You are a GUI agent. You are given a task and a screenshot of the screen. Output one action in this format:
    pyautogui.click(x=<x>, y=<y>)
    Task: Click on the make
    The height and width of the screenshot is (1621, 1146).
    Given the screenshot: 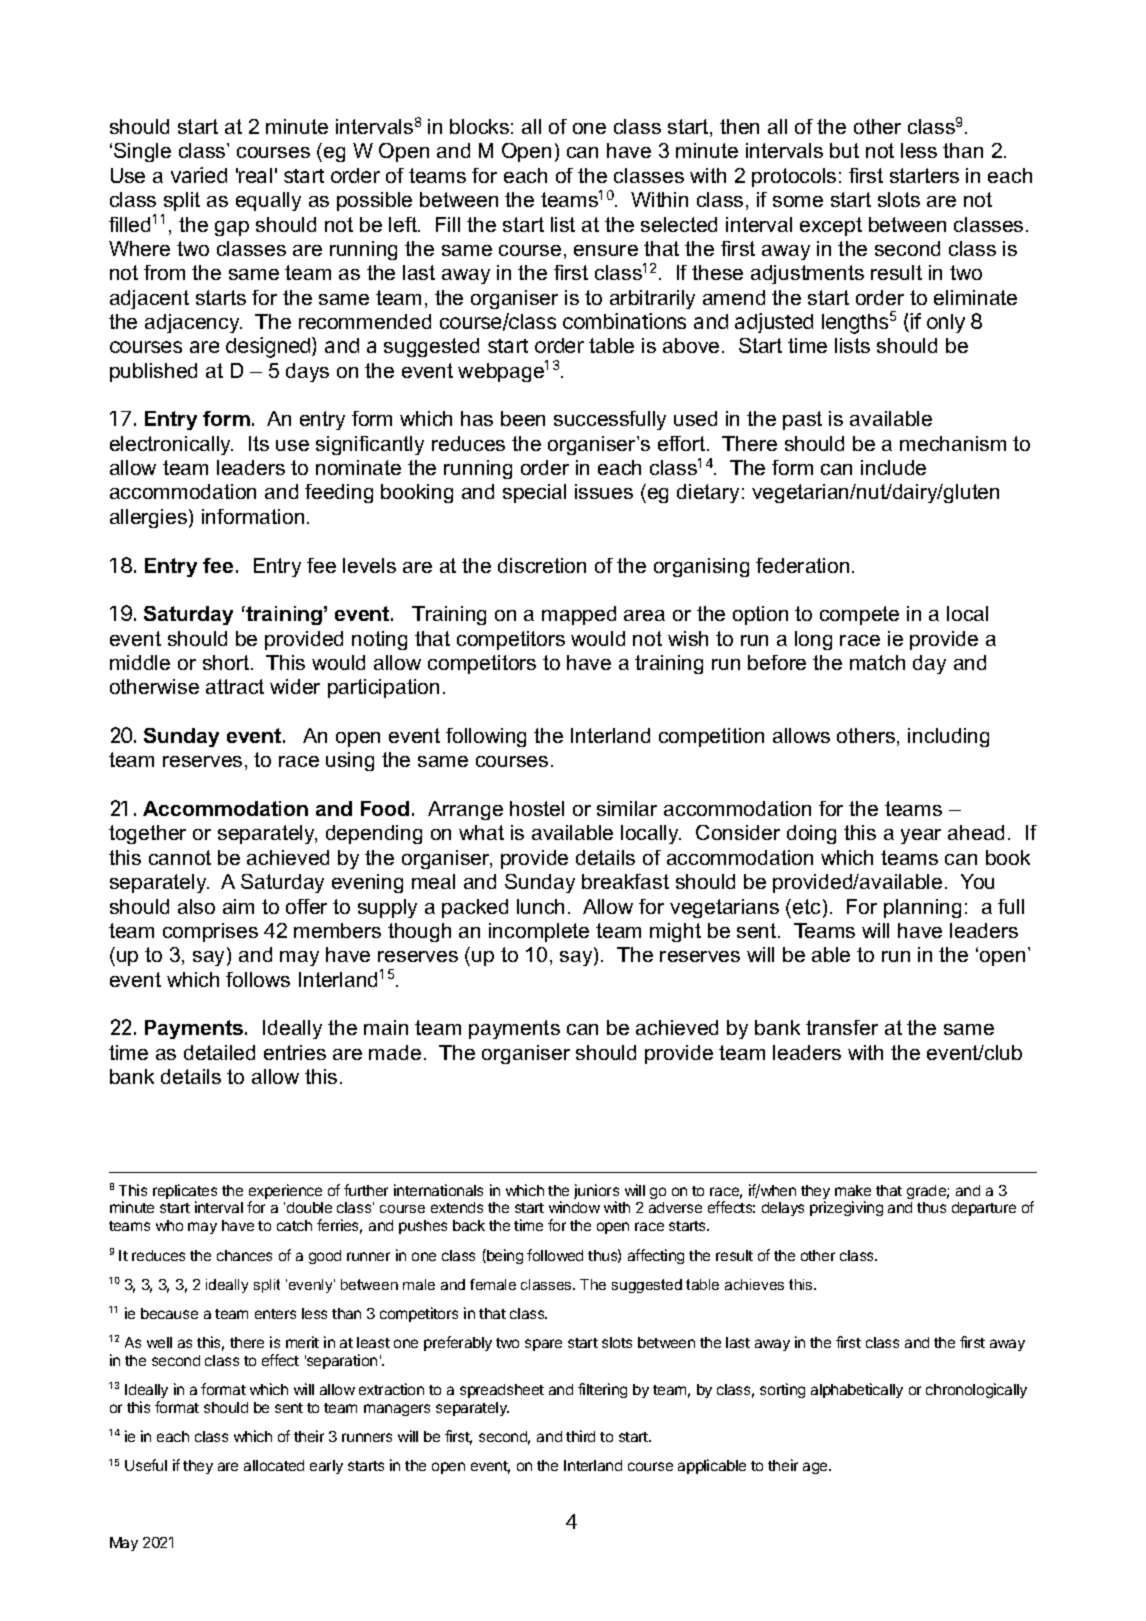 What is the action you would take?
    pyautogui.click(x=853, y=1190)
